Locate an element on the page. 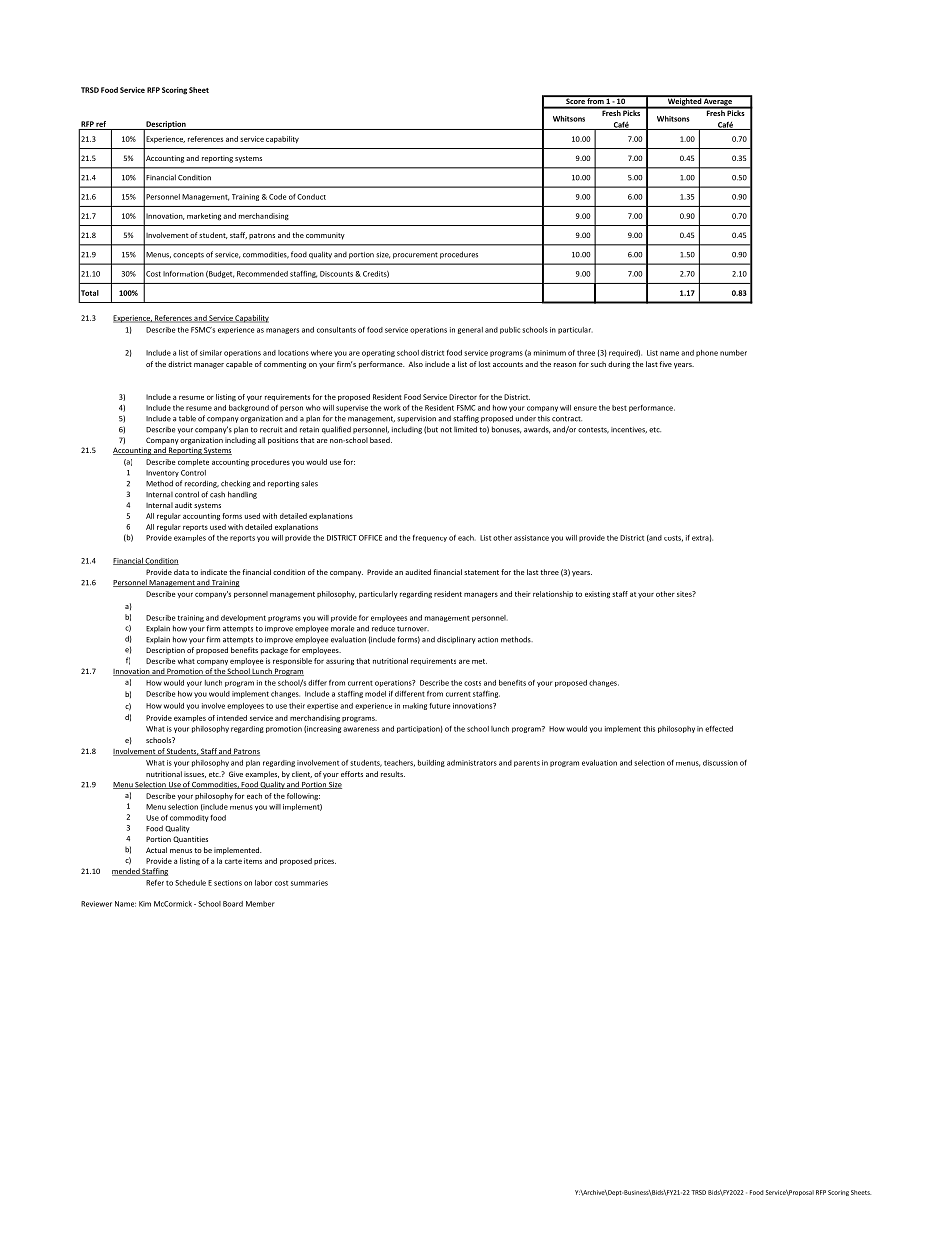  existing is located at coordinates (597, 595).
